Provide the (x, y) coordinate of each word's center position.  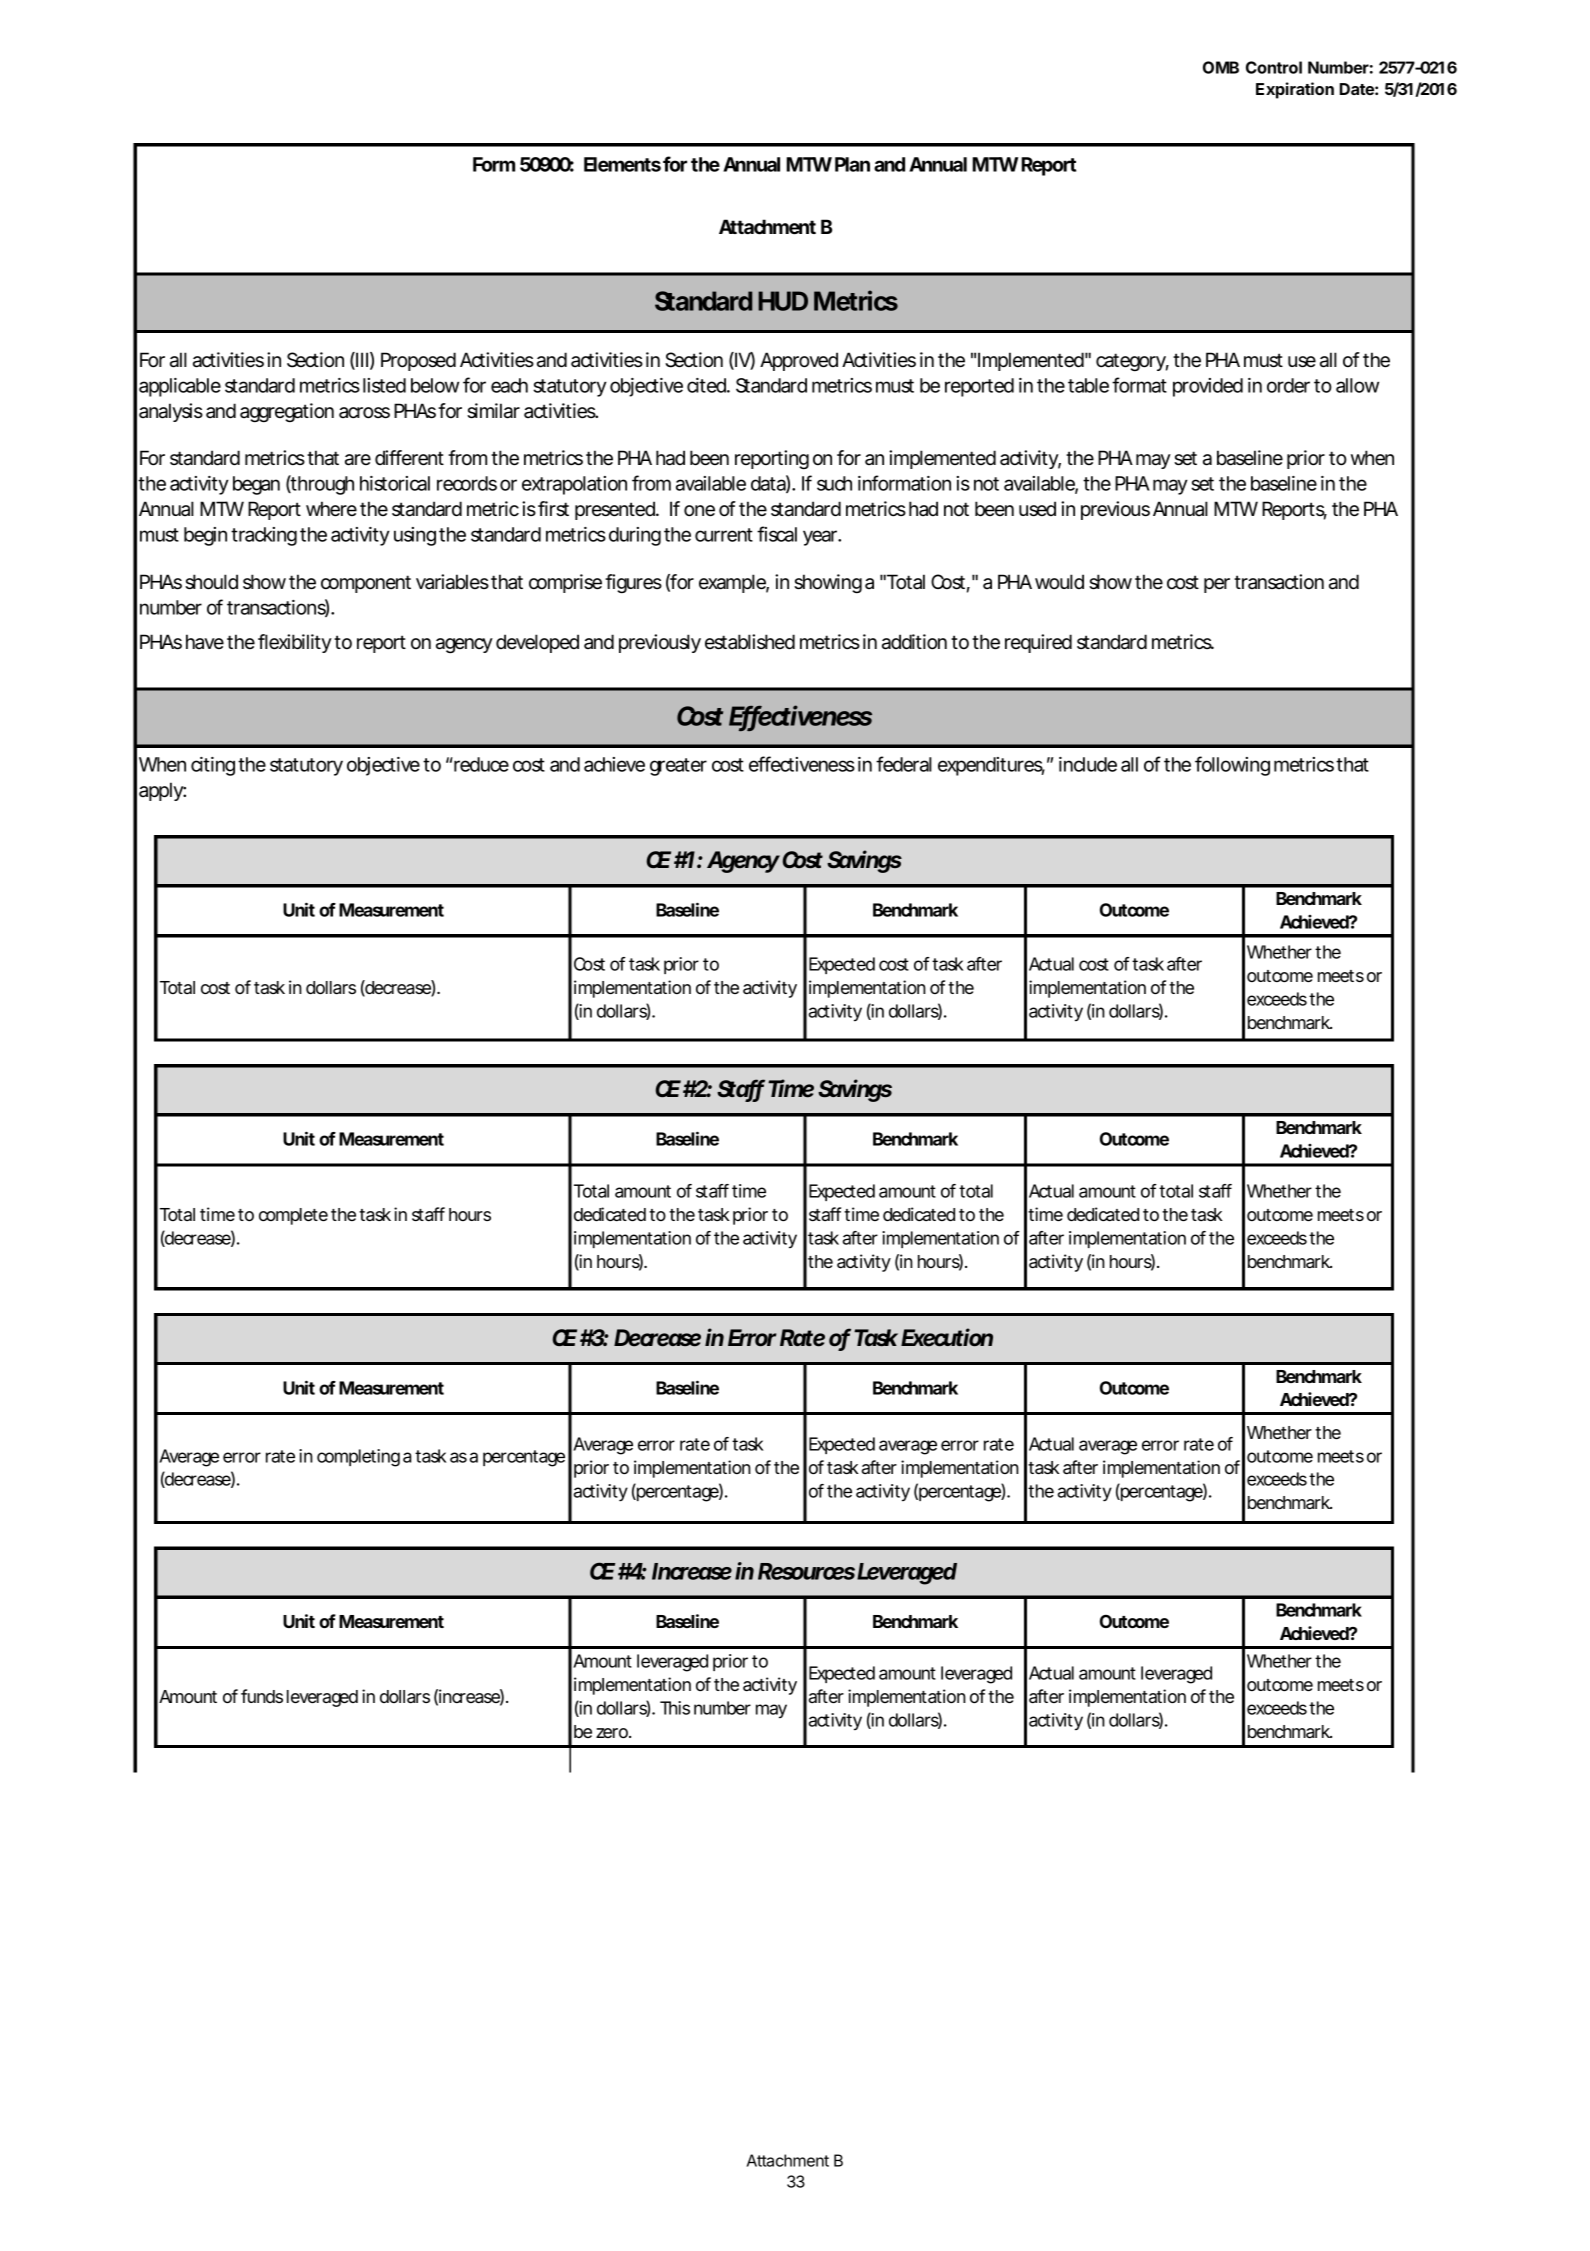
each (509, 385)
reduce (480, 764)
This (675, 1708)
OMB (1221, 67)
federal (904, 764)
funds (262, 1696)
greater (678, 767)
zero (612, 1733)
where (331, 509)
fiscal (777, 534)
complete (293, 1216)
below (435, 385)
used (1037, 509)
